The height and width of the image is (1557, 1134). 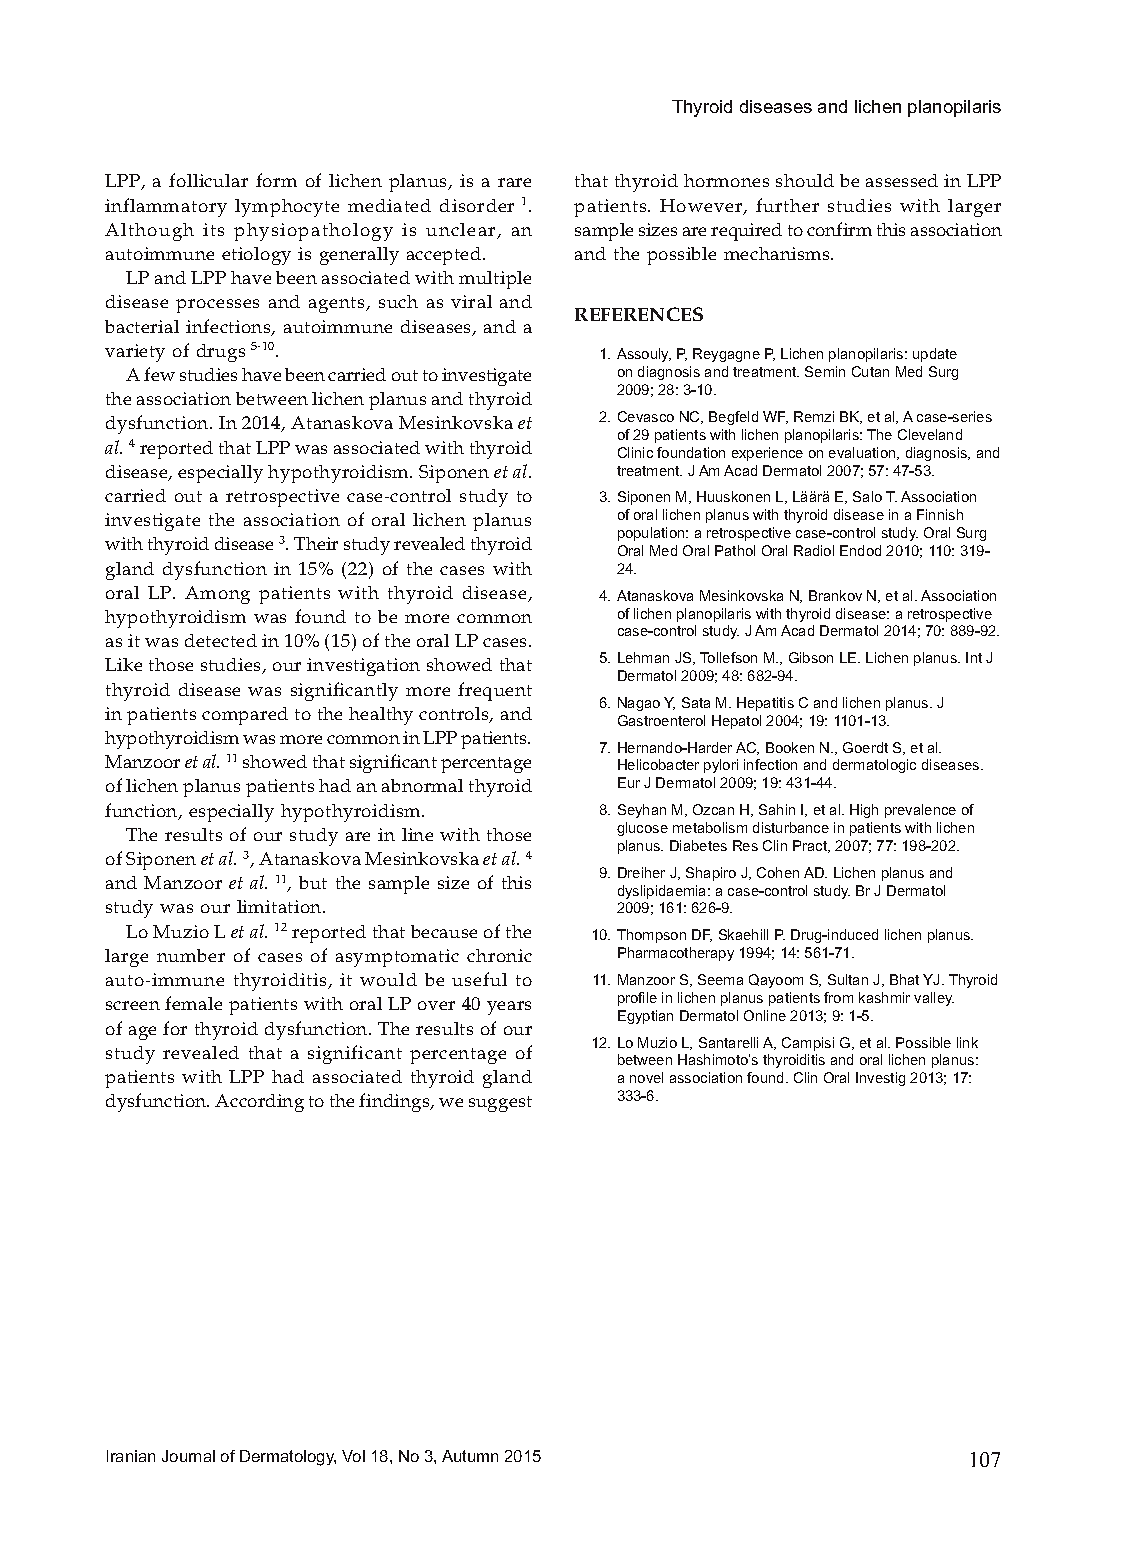 What do you see at coordinates (940, 514) in the image?
I see `Finnish` at bounding box center [940, 514].
